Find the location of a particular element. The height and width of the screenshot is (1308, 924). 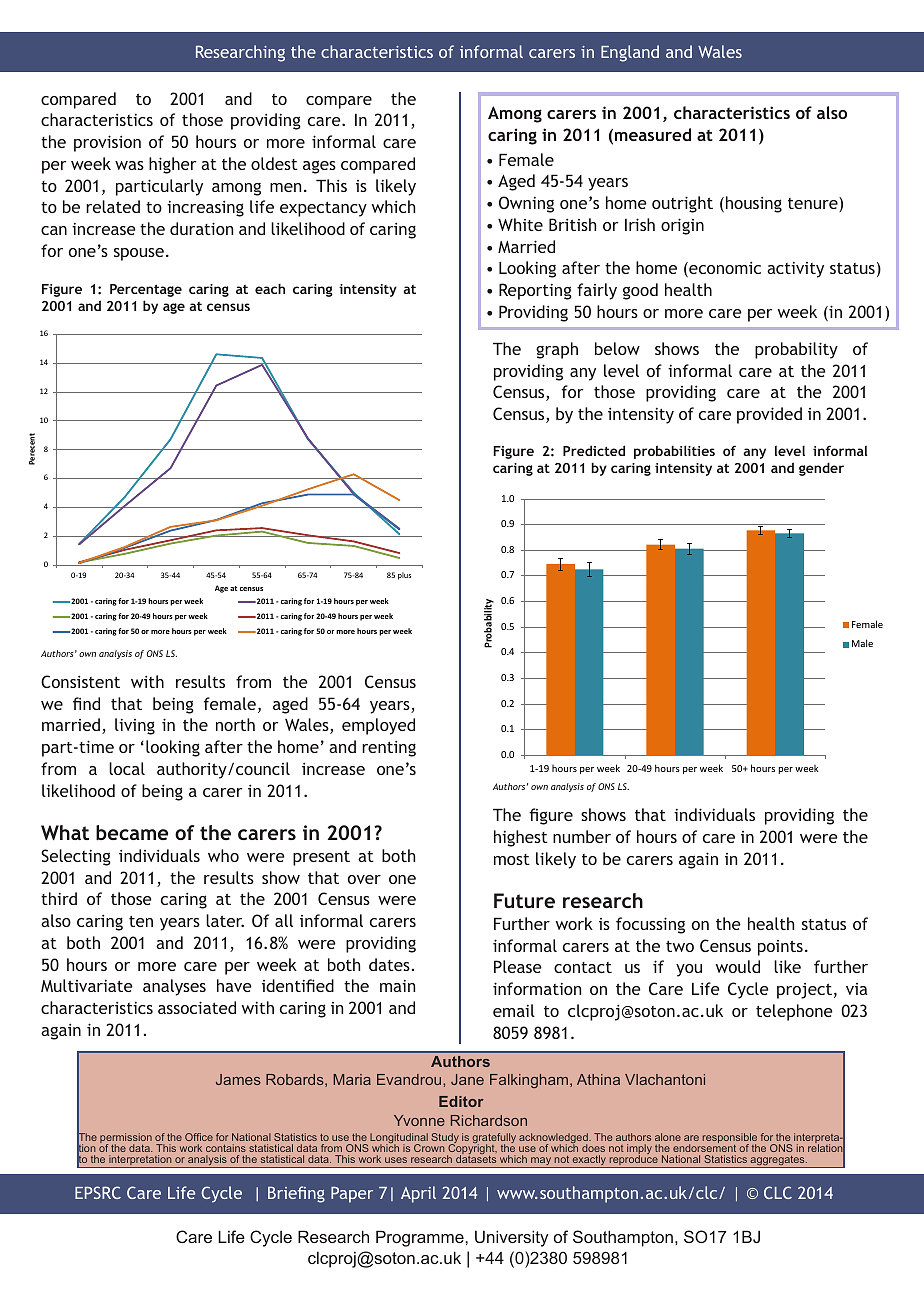

gender is located at coordinates (821, 469).
